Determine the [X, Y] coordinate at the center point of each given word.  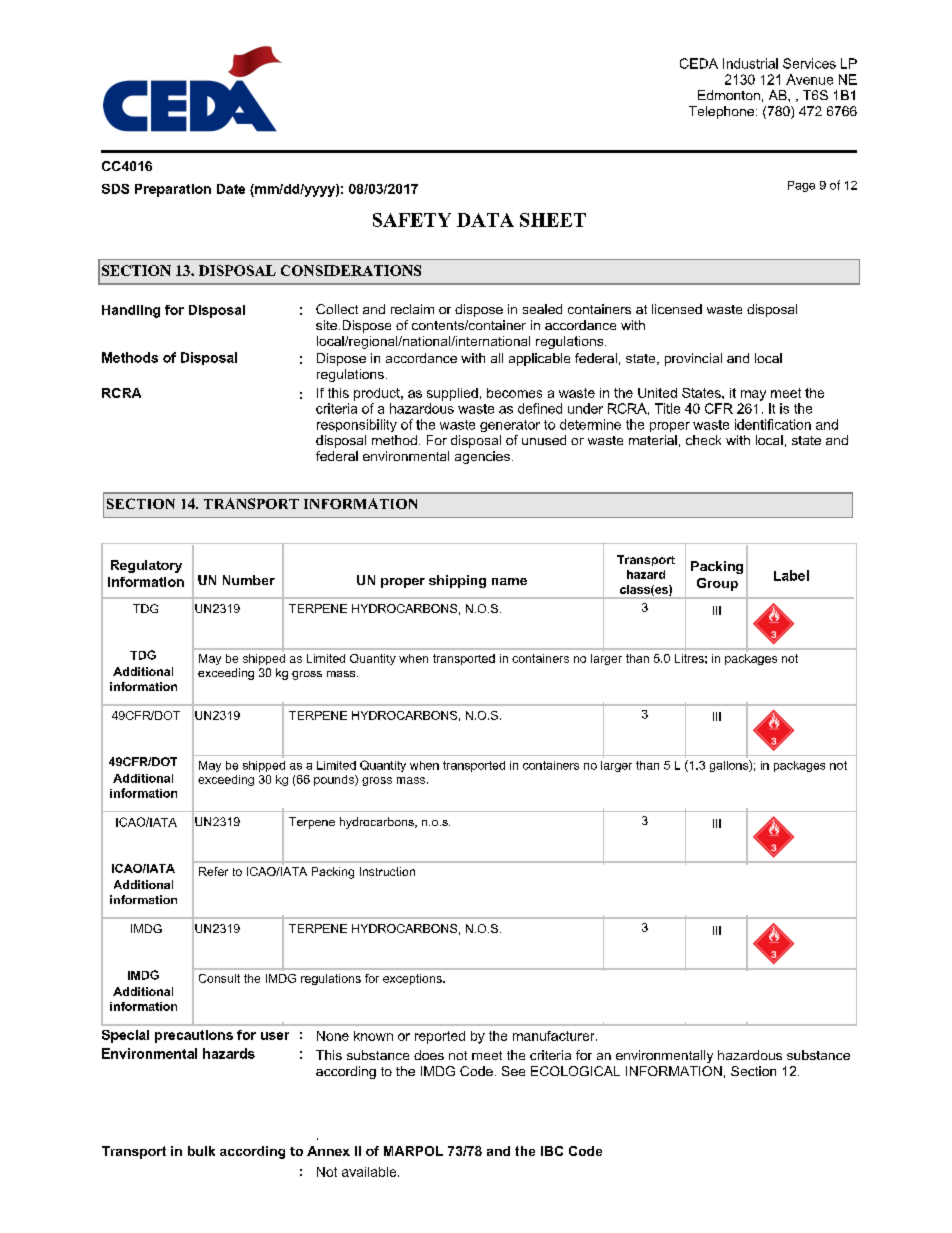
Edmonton [729, 95]
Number [249, 580]
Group [717, 584]
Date [231, 189]
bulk [201, 1151]
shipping [457, 581]
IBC [552, 1151]
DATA [485, 220]
